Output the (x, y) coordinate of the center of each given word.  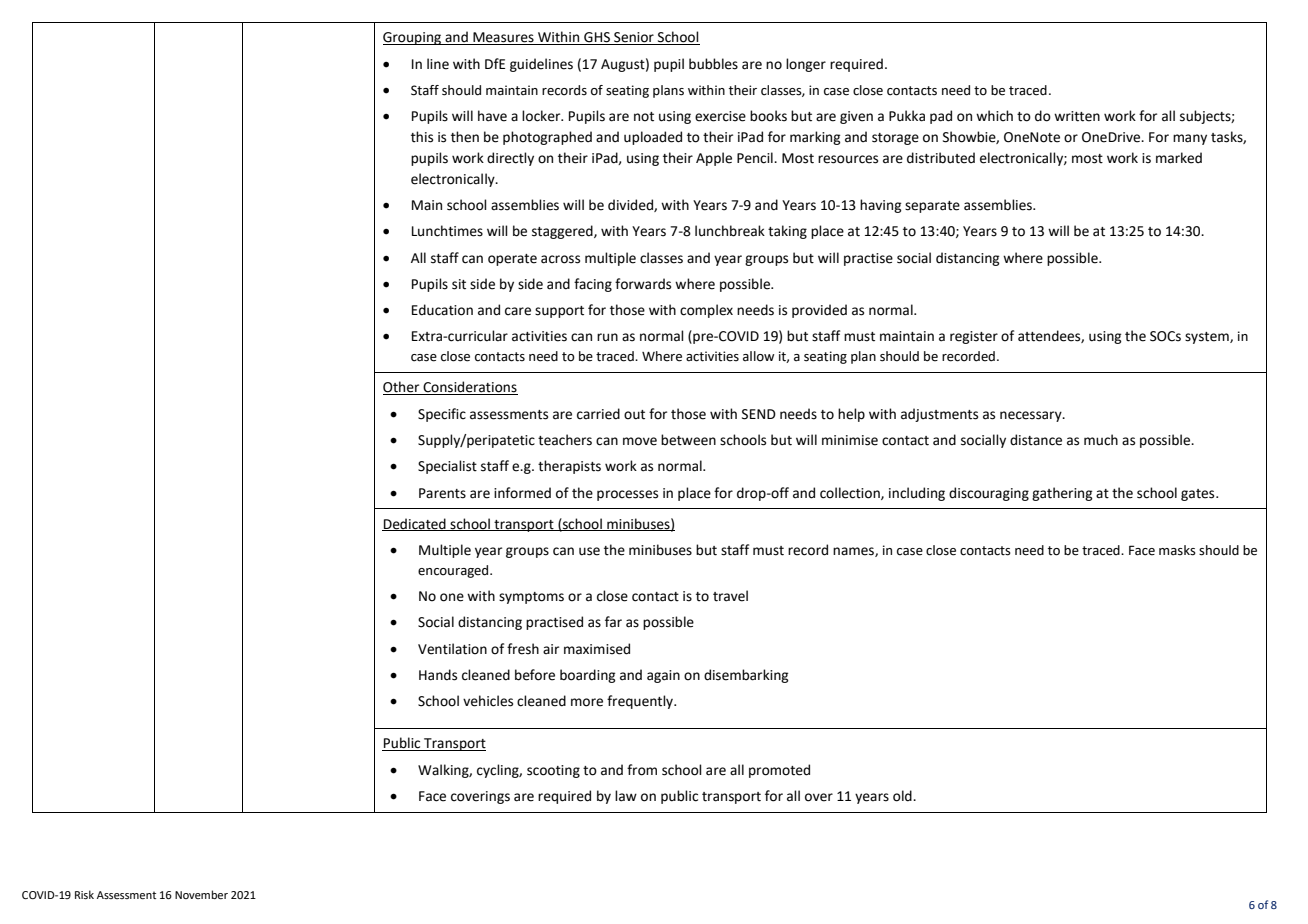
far (613, 622)
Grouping (413, 38)
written (1077, 116)
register (974, 337)
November (201, 894)
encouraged (454, 571)
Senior (634, 38)
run (607, 337)
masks (1177, 550)
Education (442, 310)
